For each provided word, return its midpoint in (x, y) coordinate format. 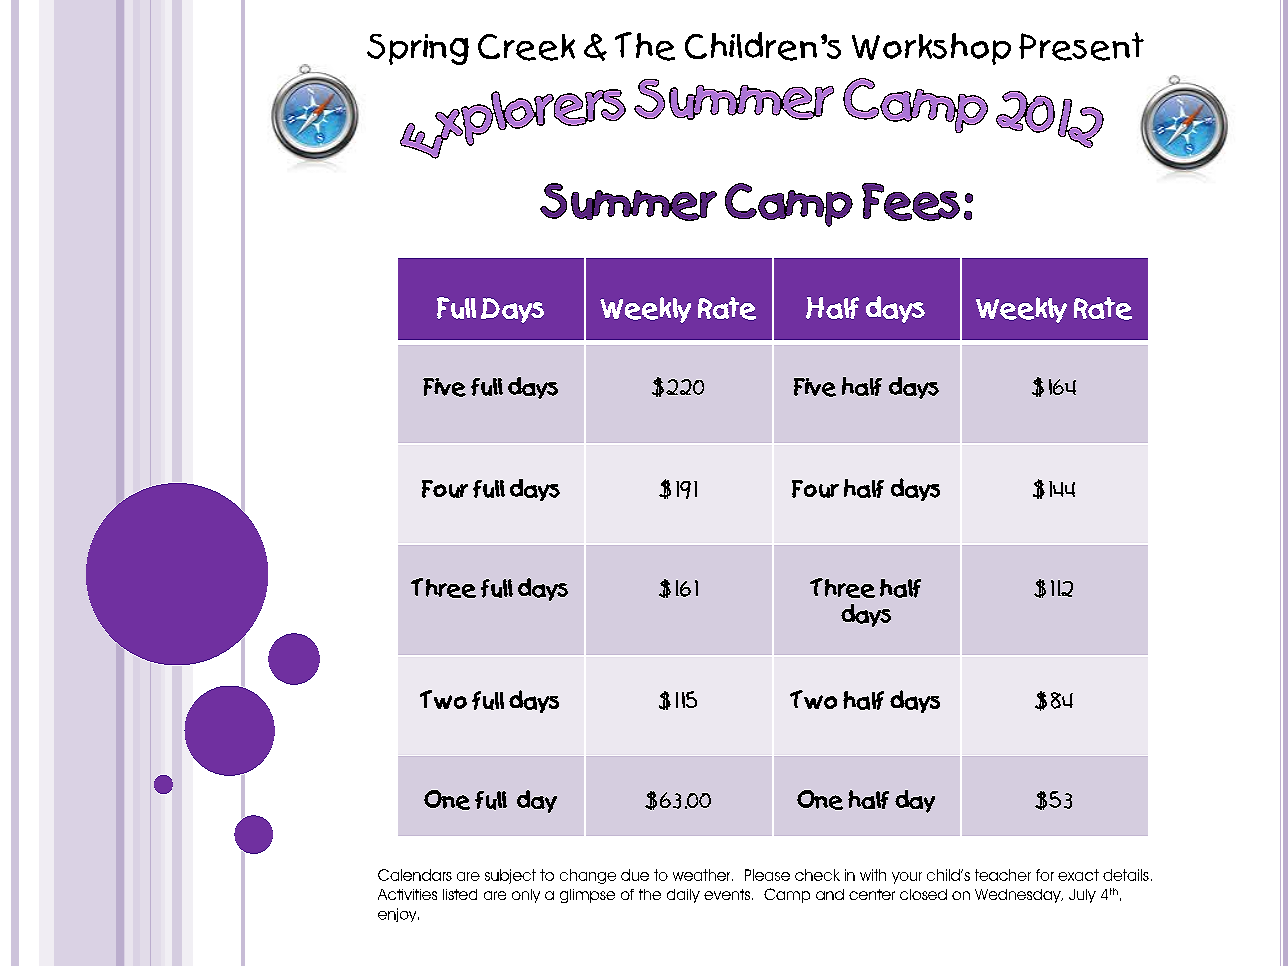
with (873, 875)
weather (703, 875)
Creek (526, 47)
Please (767, 875)
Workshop (931, 49)
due (635, 875)
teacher (1003, 875)
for (1045, 875)
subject (510, 876)
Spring (418, 49)
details (1126, 875)
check (817, 875)
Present (1081, 46)
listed (460, 894)
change (588, 876)
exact (1078, 875)
